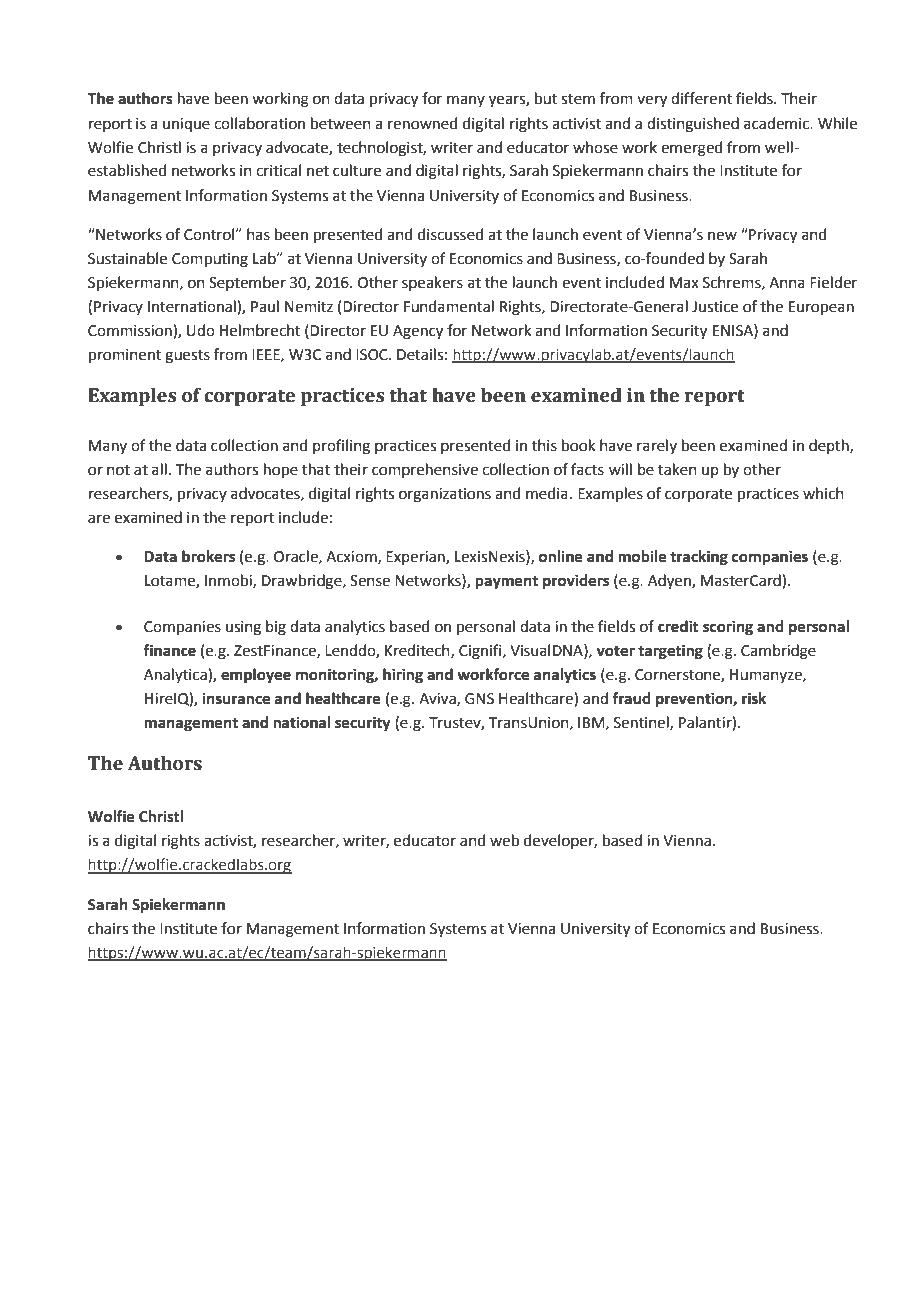  Describe the element at coordinates (418, 332) in the image. I see `Agency` at that location.
